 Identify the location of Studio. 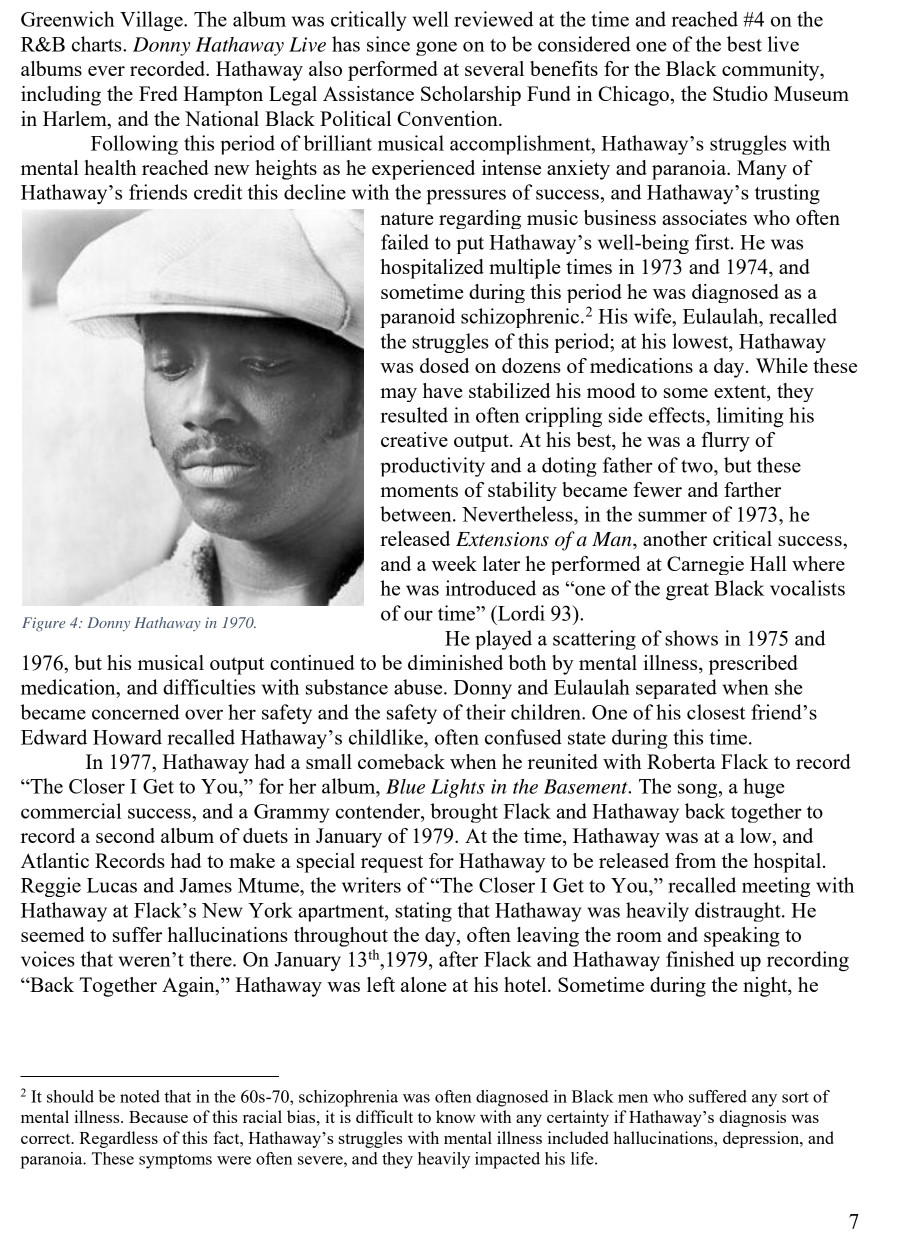
(740, 93).
